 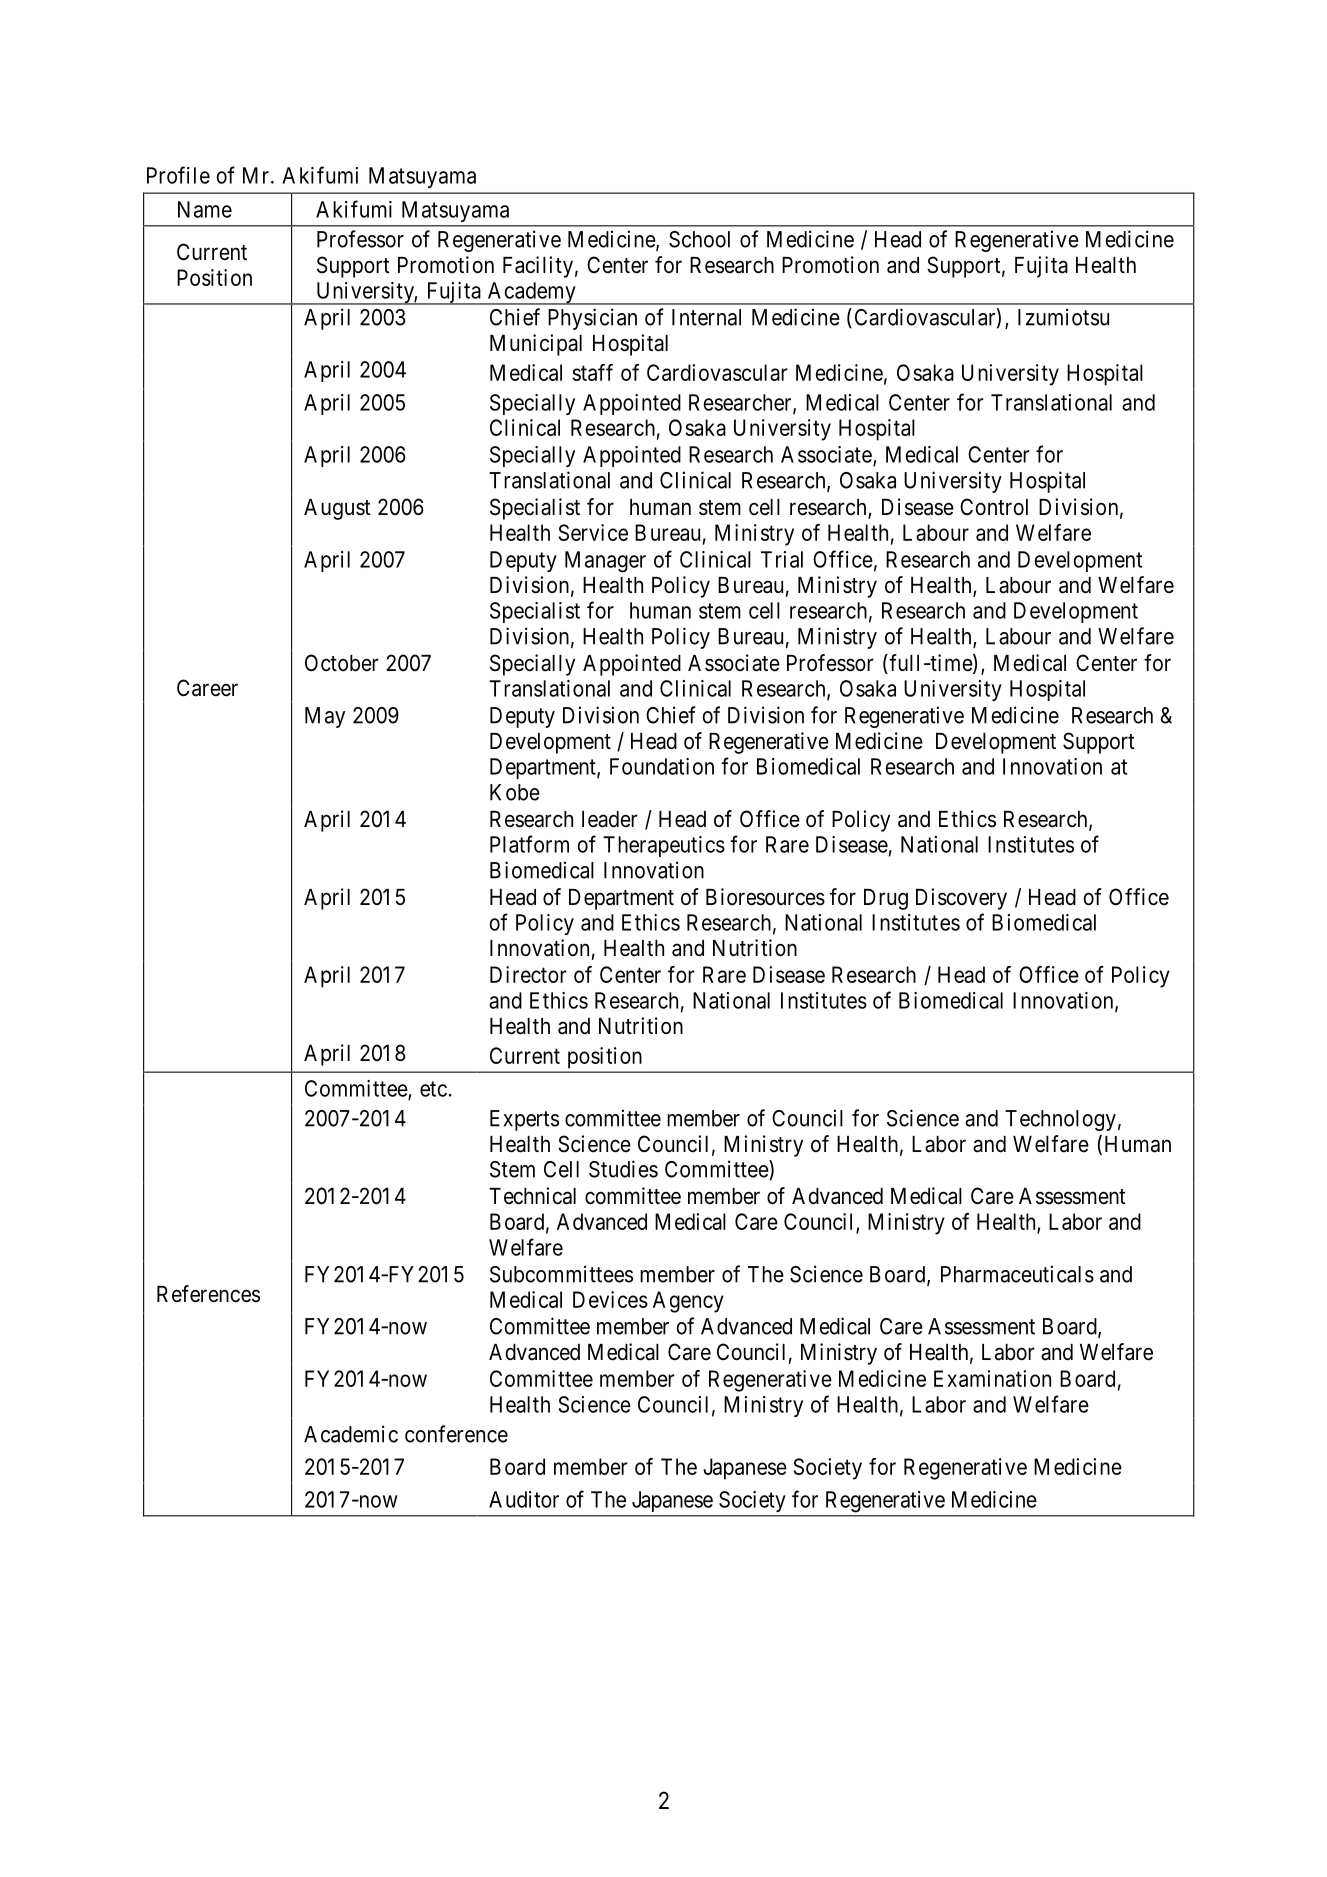 I want to click on leader, so click(x=610, y=819).
